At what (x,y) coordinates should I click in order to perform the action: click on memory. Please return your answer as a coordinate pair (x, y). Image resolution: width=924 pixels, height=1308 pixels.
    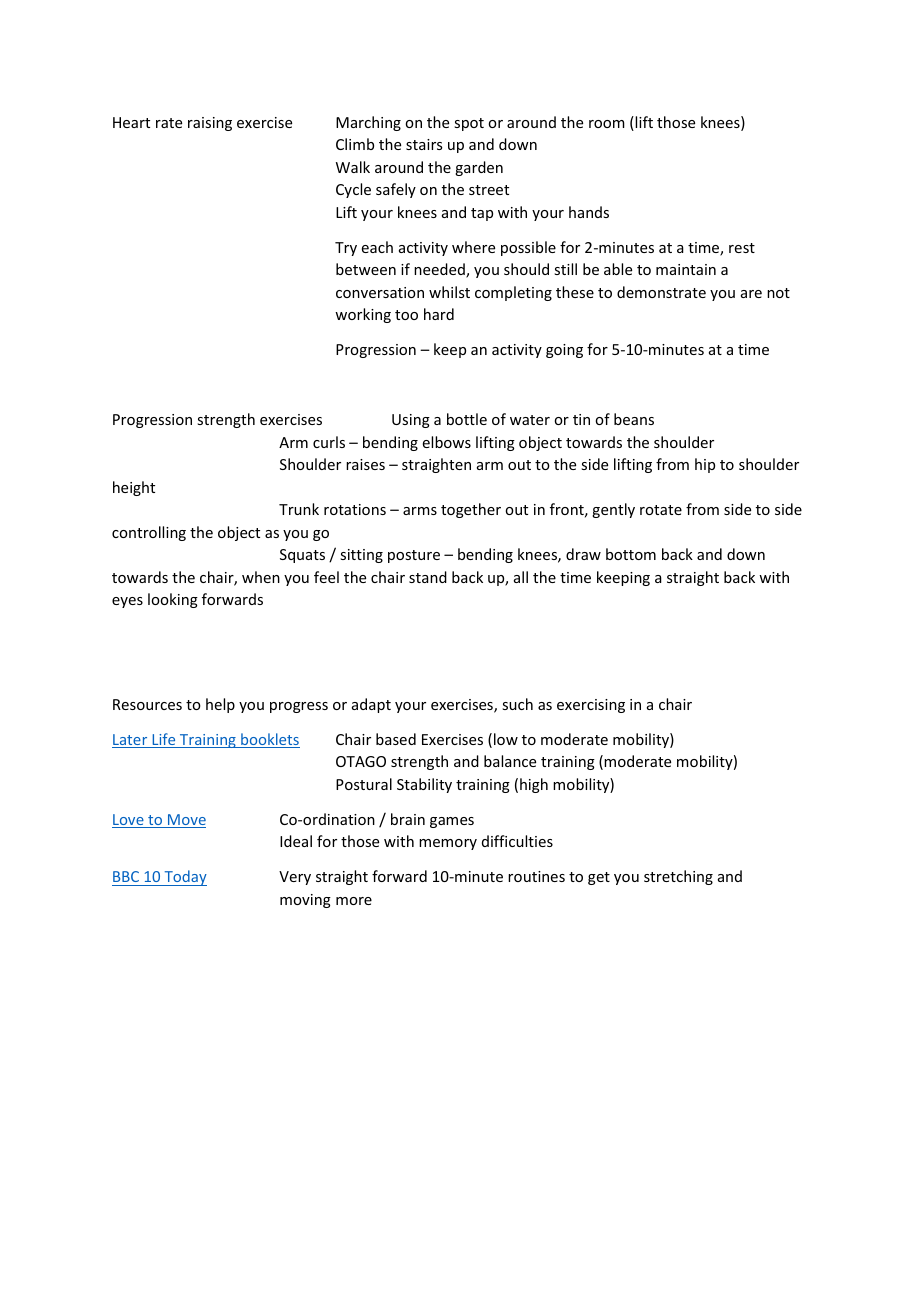
    Looking at the image, I should click on (448, 844).
